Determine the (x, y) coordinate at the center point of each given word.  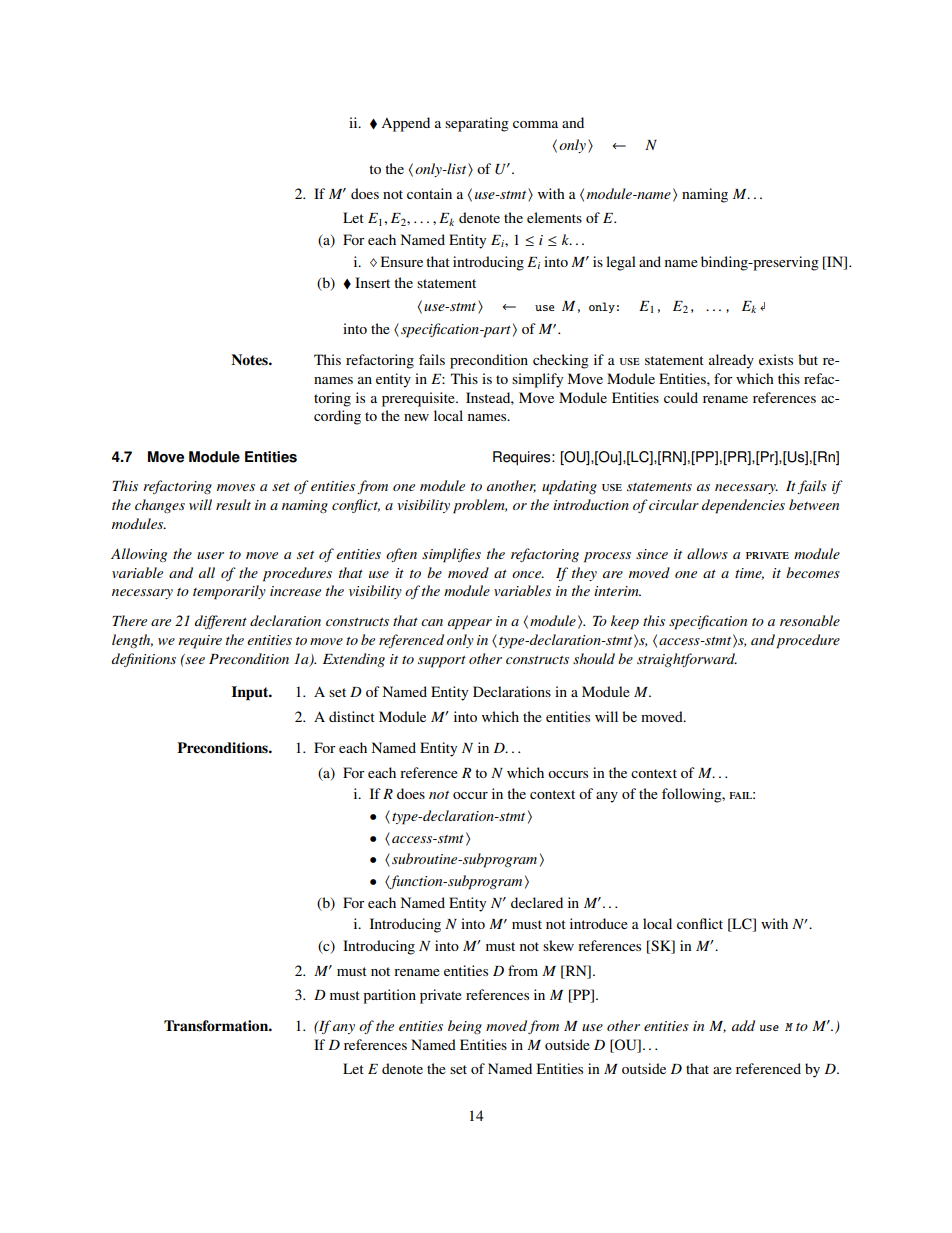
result (233, 504)
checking (561, 361)
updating (569, 487)
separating (477, 124)
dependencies (743, 506)
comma (535, 124)
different (221, 622)
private (441, 996)
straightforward (687, 660)
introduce (599, 923)
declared (537, 902)
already (731, 361)
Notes (250, 359)
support (442, 662)
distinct (352, 716)
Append (405, 124)
